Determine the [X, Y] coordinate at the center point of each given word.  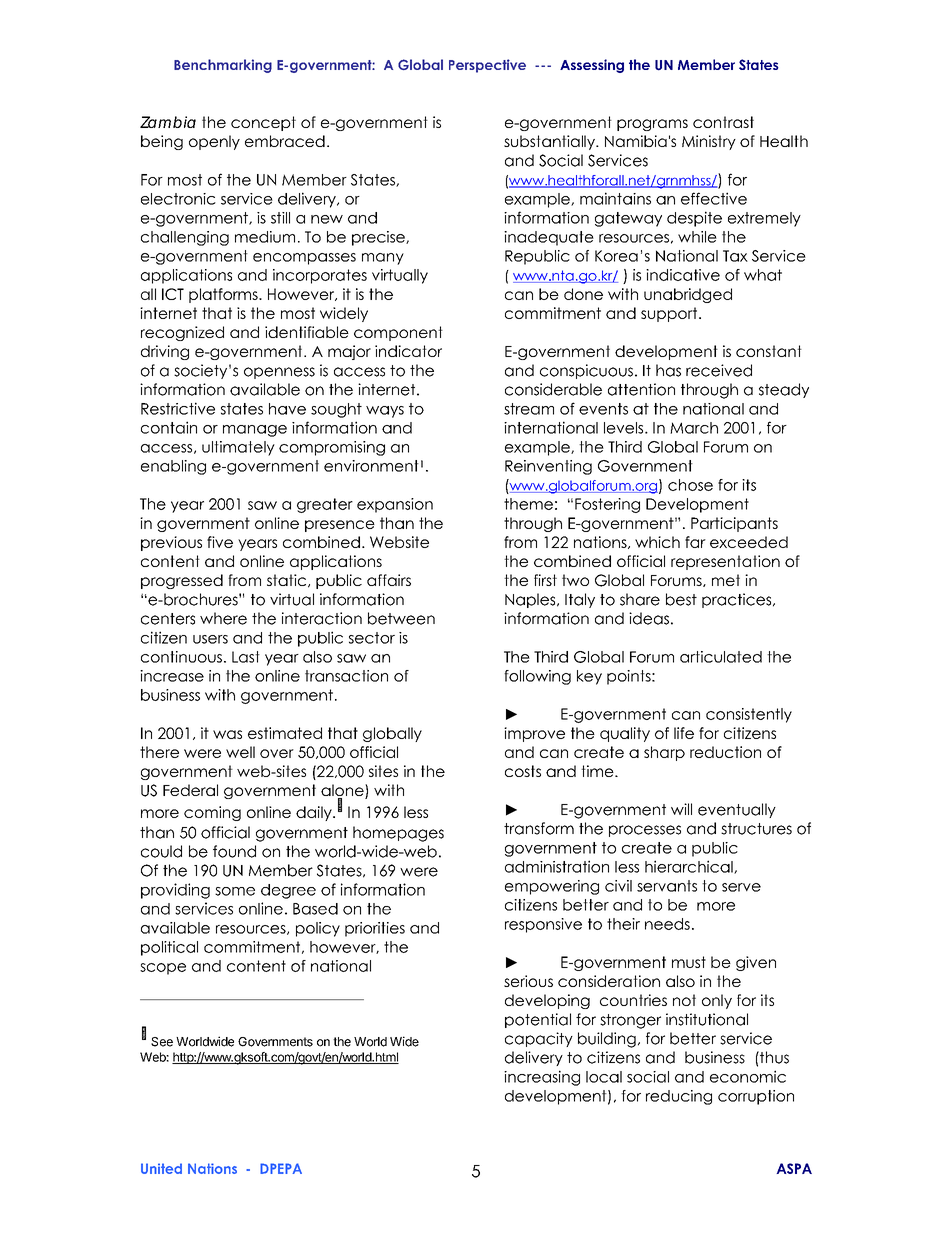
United [161, 1168]
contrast [723, 122]
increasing [542, 1078]
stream [529, 409]
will [681, 809]
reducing [679, 1097]
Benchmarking [223, 66]
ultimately [238, 448]
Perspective [487, 66]
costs [523, 771]
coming [212, 813]
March [694, 428]
